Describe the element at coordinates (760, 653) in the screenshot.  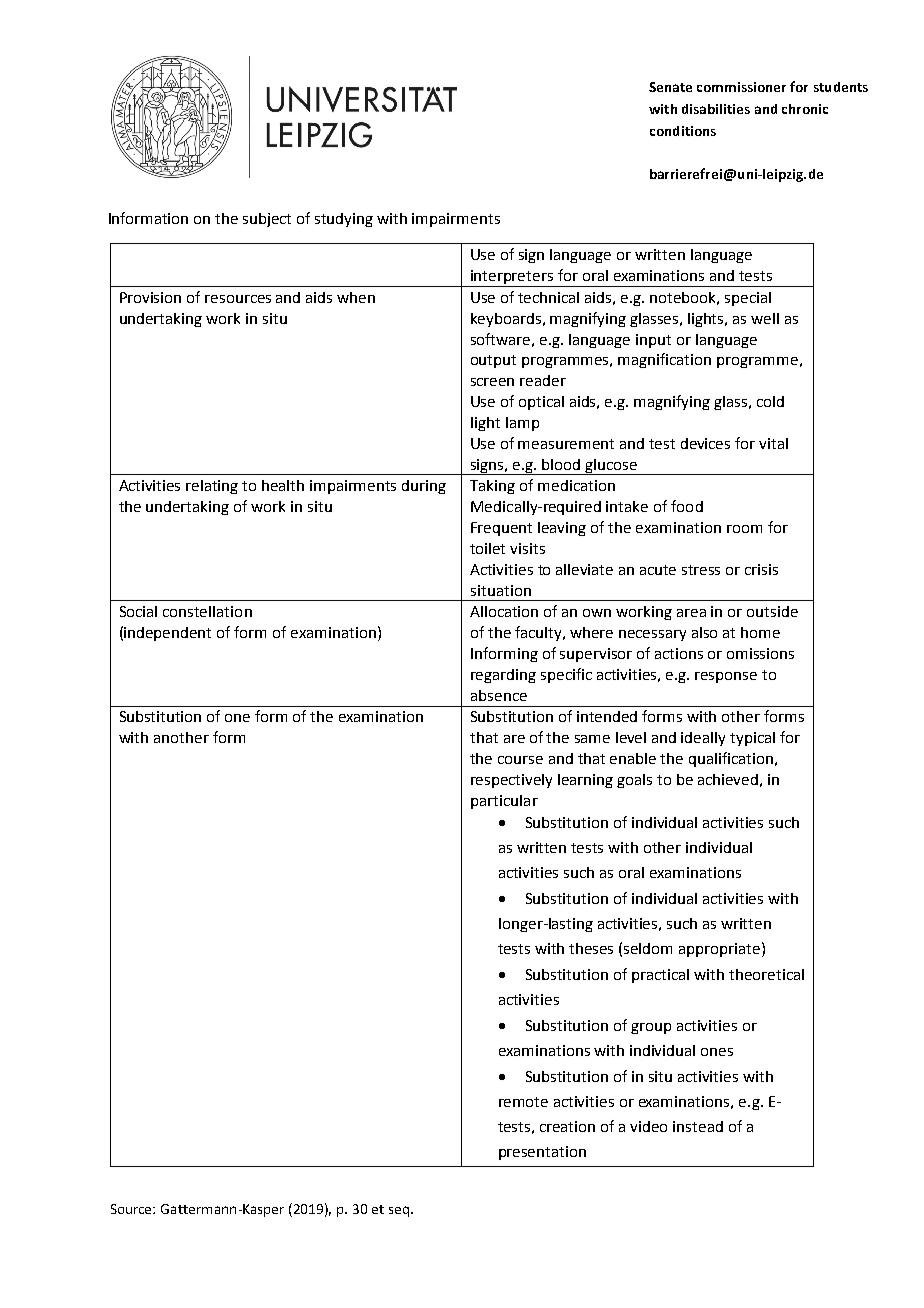
I see `omissions` at that location.
